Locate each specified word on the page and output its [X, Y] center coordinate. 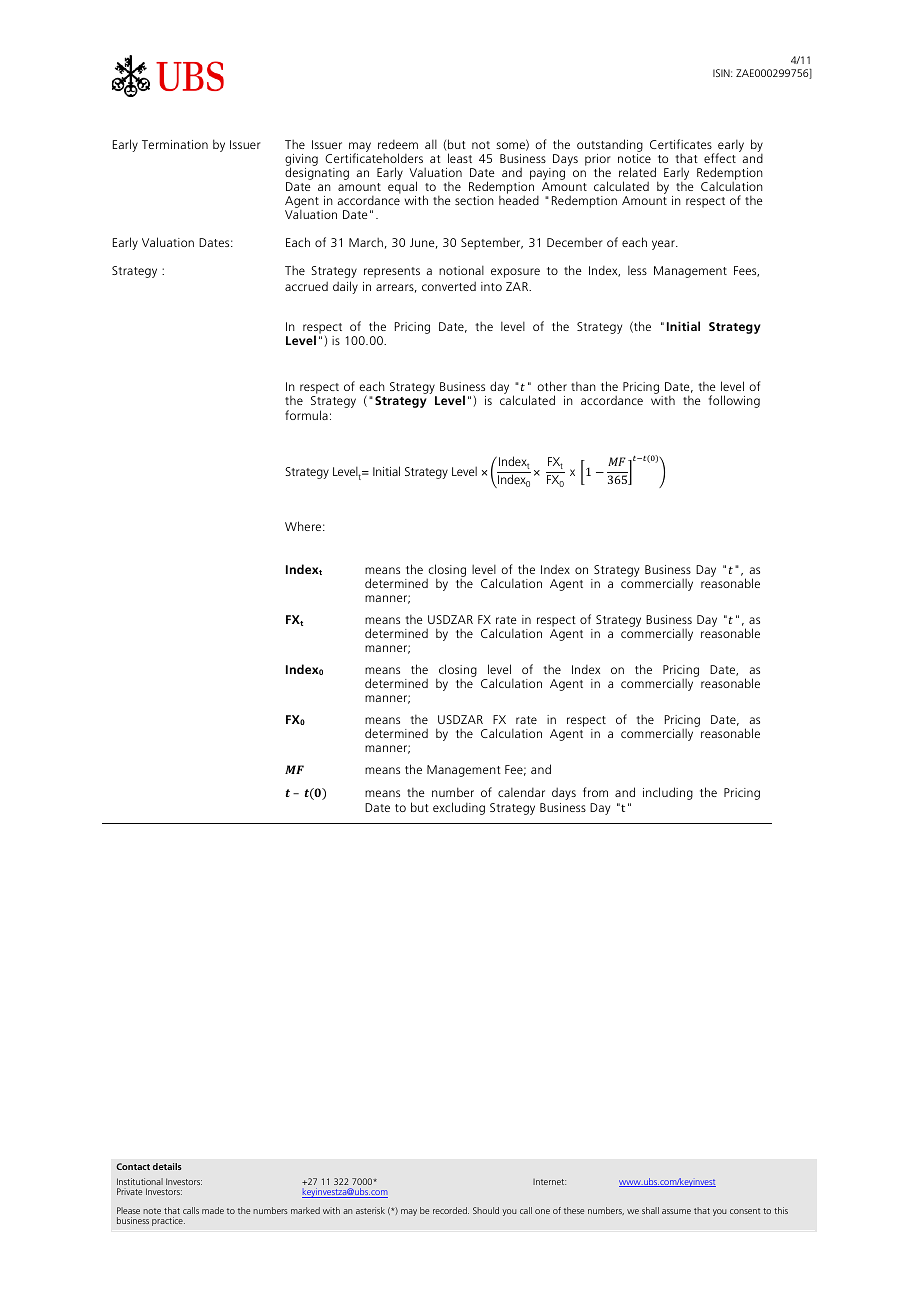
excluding [459, 808]
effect [720, 158]
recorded [451, 1210]
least [460, 158]
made [213, 1210]
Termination [175, 144]
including [668, 793]
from [595, 792]
